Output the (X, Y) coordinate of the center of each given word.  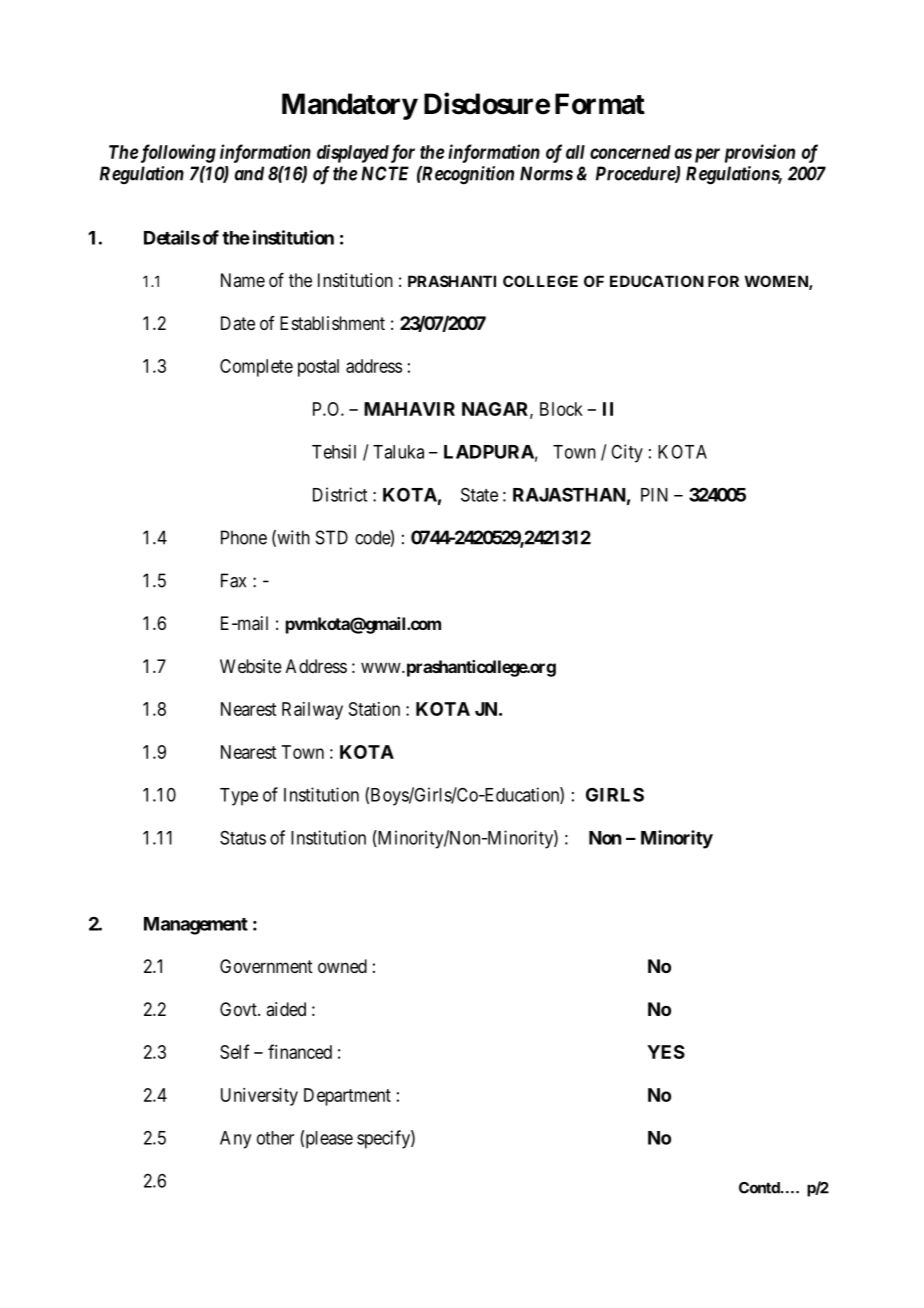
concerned (630, 152)
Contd (760, 1188)
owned (342, 966)
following (178, 153)
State (479, 494)
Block (561, 409)
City (627, 453)
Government (266, 966)
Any (235, 1140)
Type (239, 797)
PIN (654, 495)
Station (374, 709)
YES (666, 1052)
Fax (233, 580)
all (575, 152)
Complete (256, 368)
